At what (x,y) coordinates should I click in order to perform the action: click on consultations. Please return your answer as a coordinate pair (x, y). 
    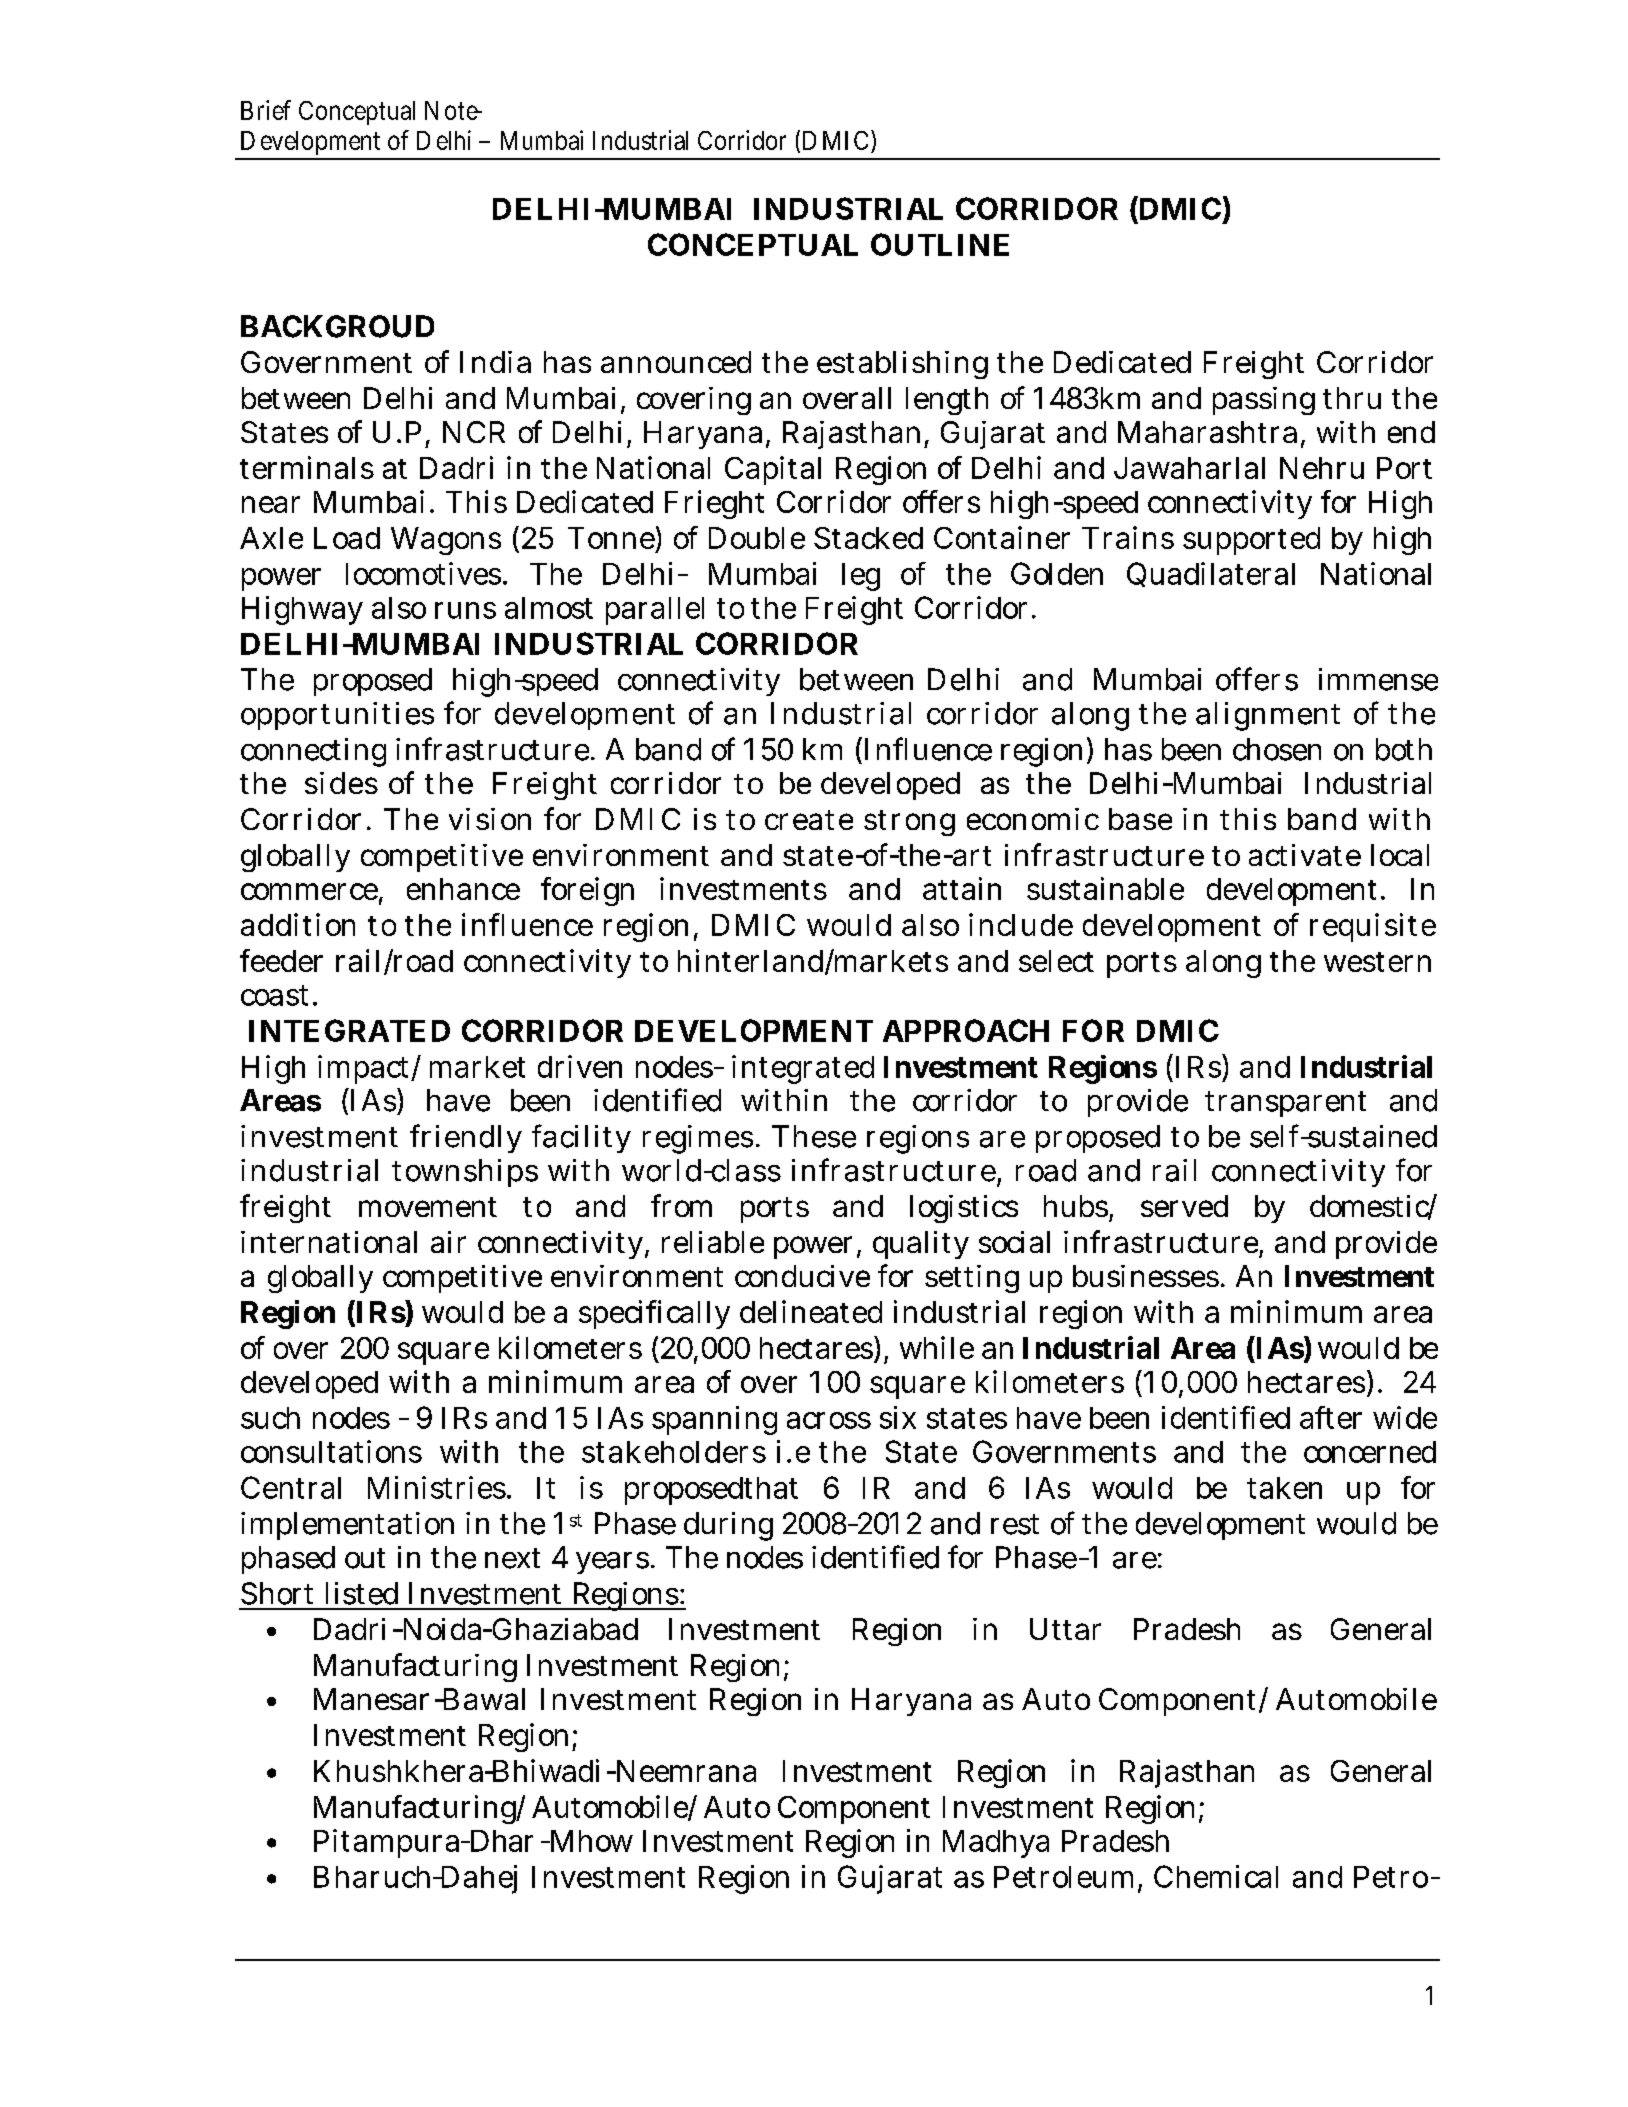
    Looking at the image, I should click on (331, 1451).
